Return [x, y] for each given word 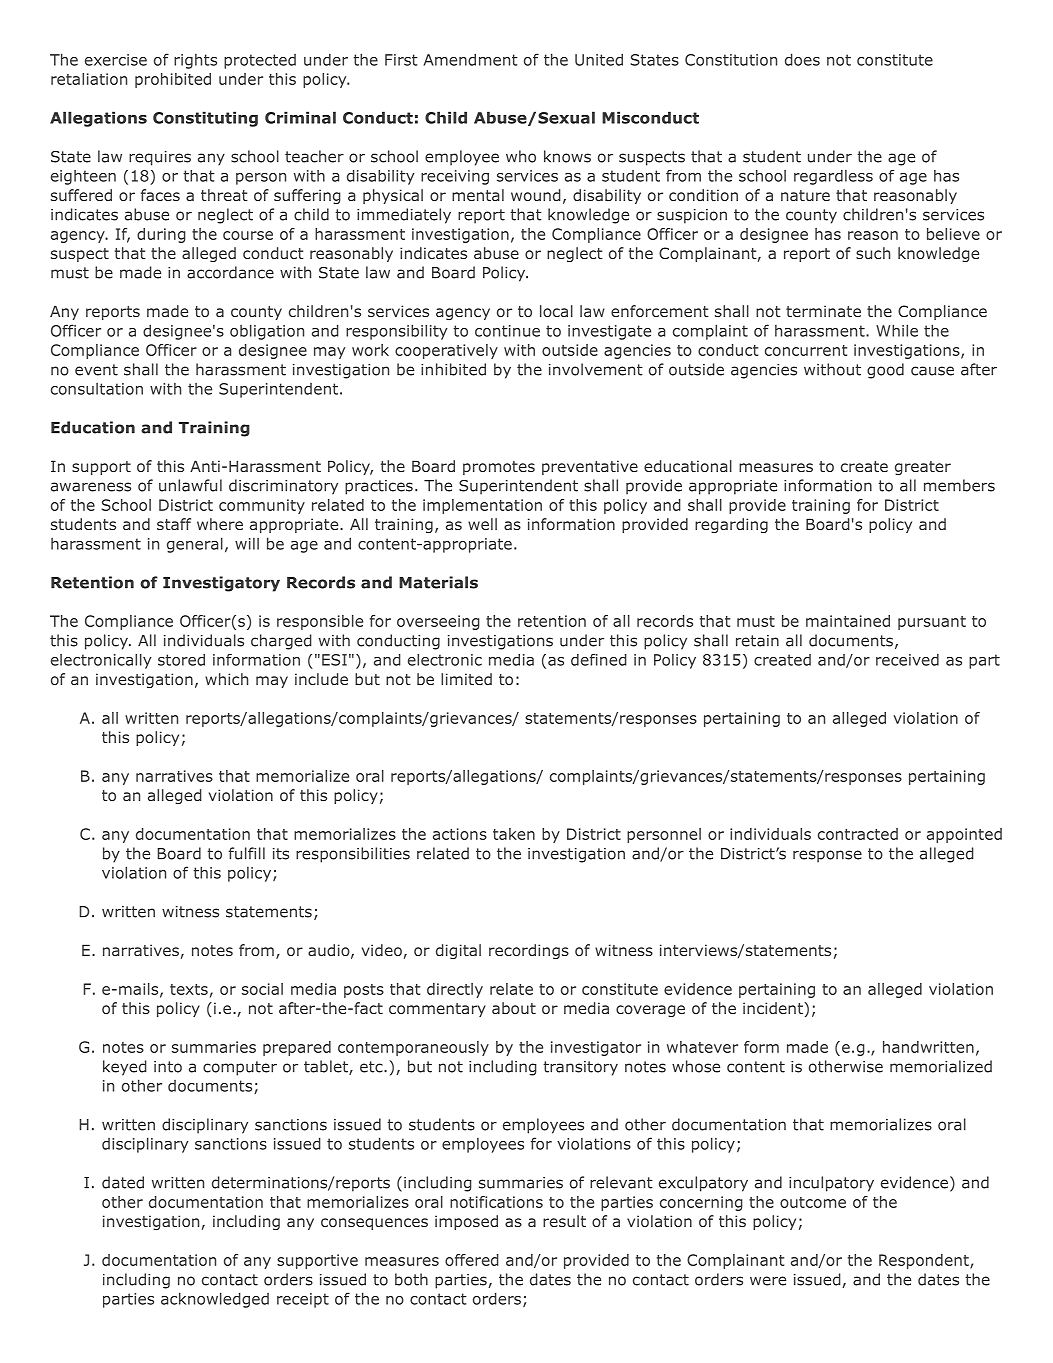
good [885, 371]
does [802, 59]
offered [472, 1260]
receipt [303, 1300]
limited [466, 679]
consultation [97, 389]
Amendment [471, 59]
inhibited [453, 369]
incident [774, 1008]
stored [181, 660]
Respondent [925, 1261]
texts [189, 989]
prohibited [173, 80]
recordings [529, 951]
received [907, 659]
